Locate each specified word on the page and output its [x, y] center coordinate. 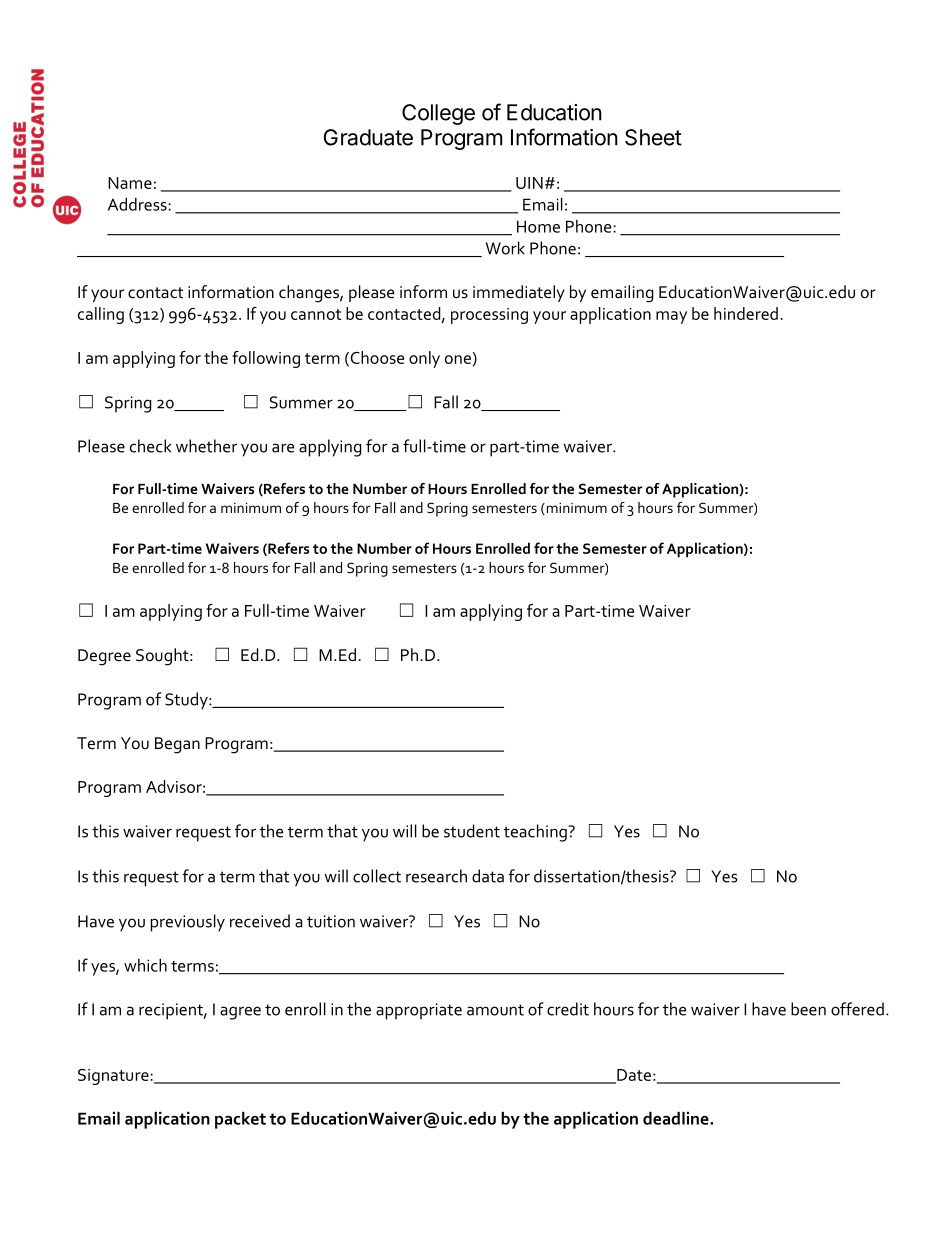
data [488, 876]
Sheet [653, 137]
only [424, 359]
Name [130, 183]
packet [240, 1120]
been [808, 1009]
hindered [746, 313]
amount [495, 1010]
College [438, 114]
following [266, 359]
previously [188, 923]
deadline [677, 1118]
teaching [536, 833]
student [472, 831]
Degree [104, 657]
